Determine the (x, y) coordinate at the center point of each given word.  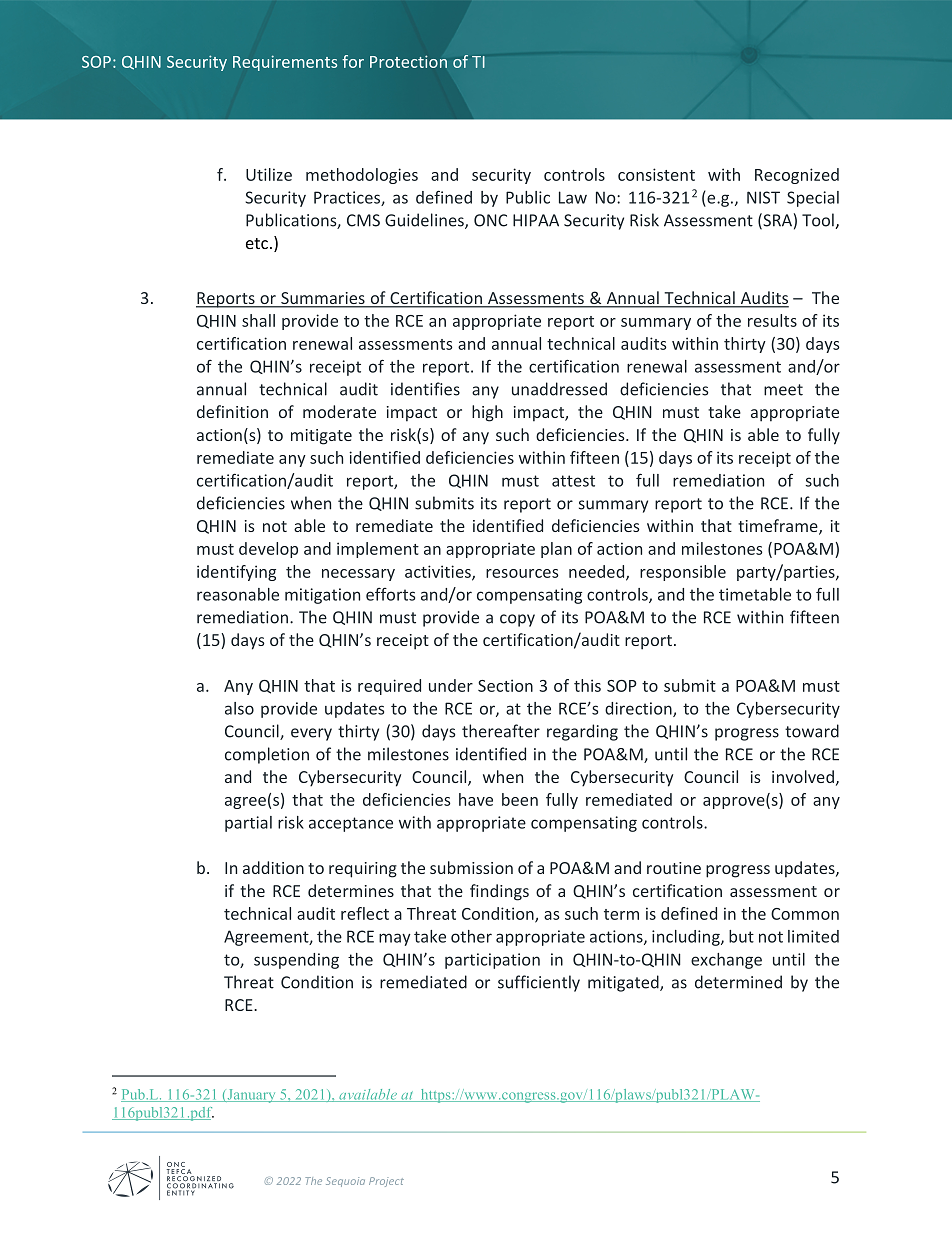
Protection (408, 61)
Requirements (285, 63)
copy (517, 620)
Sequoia (345, 1182)
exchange (726, 961)
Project (386, 1182)
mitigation (322, 596)
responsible (683, 573)
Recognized (797, 176)
